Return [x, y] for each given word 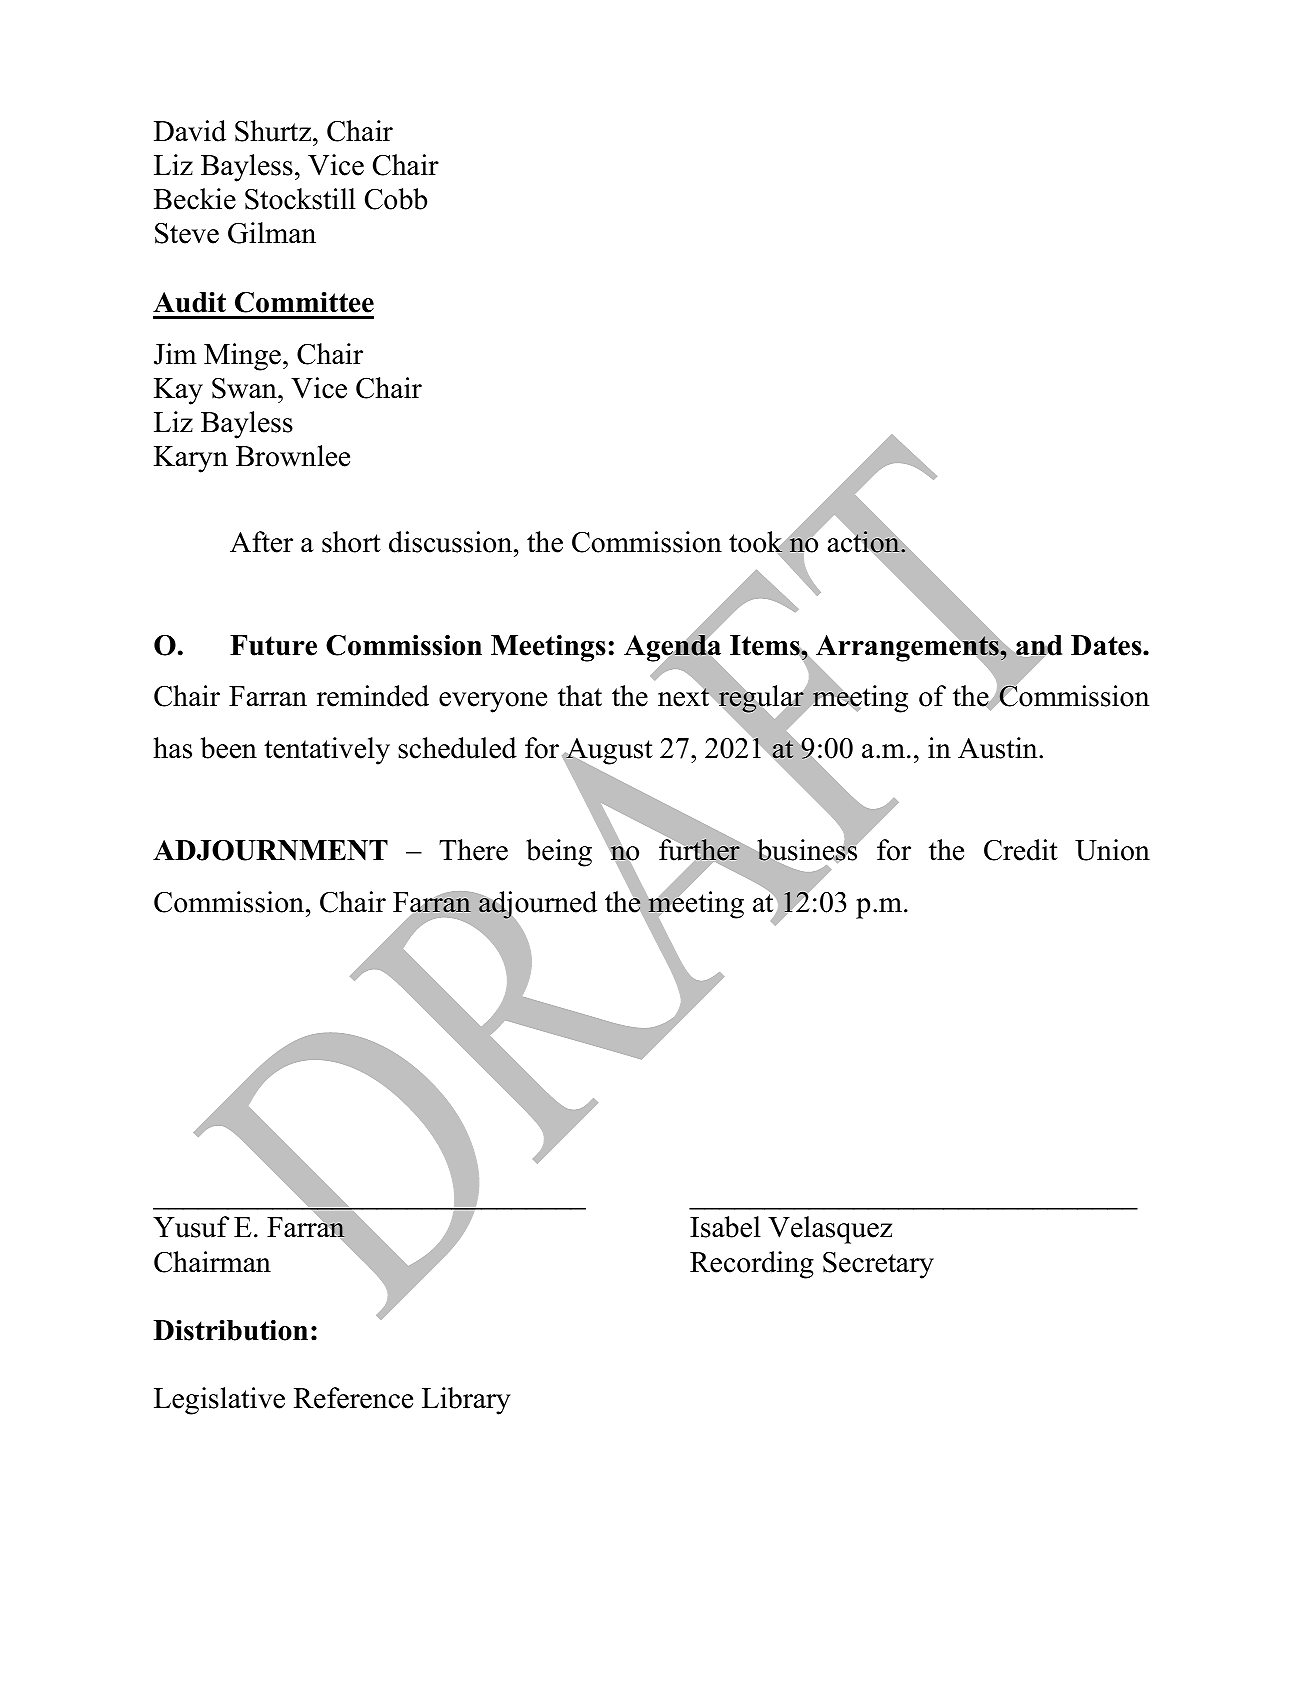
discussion [452, 542]
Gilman [272, 233]
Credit [1021, 850]
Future [273, 645]
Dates [1107, 645]
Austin [999, 748]
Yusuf [191, 1227]
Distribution [230, 1330]
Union [1112, 850]
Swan [245, 388]
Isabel [725, 1227]
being [559, 853]
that [580, 696]
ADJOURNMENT [270, 850]
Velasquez [830, 1230]
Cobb [396, 199]
